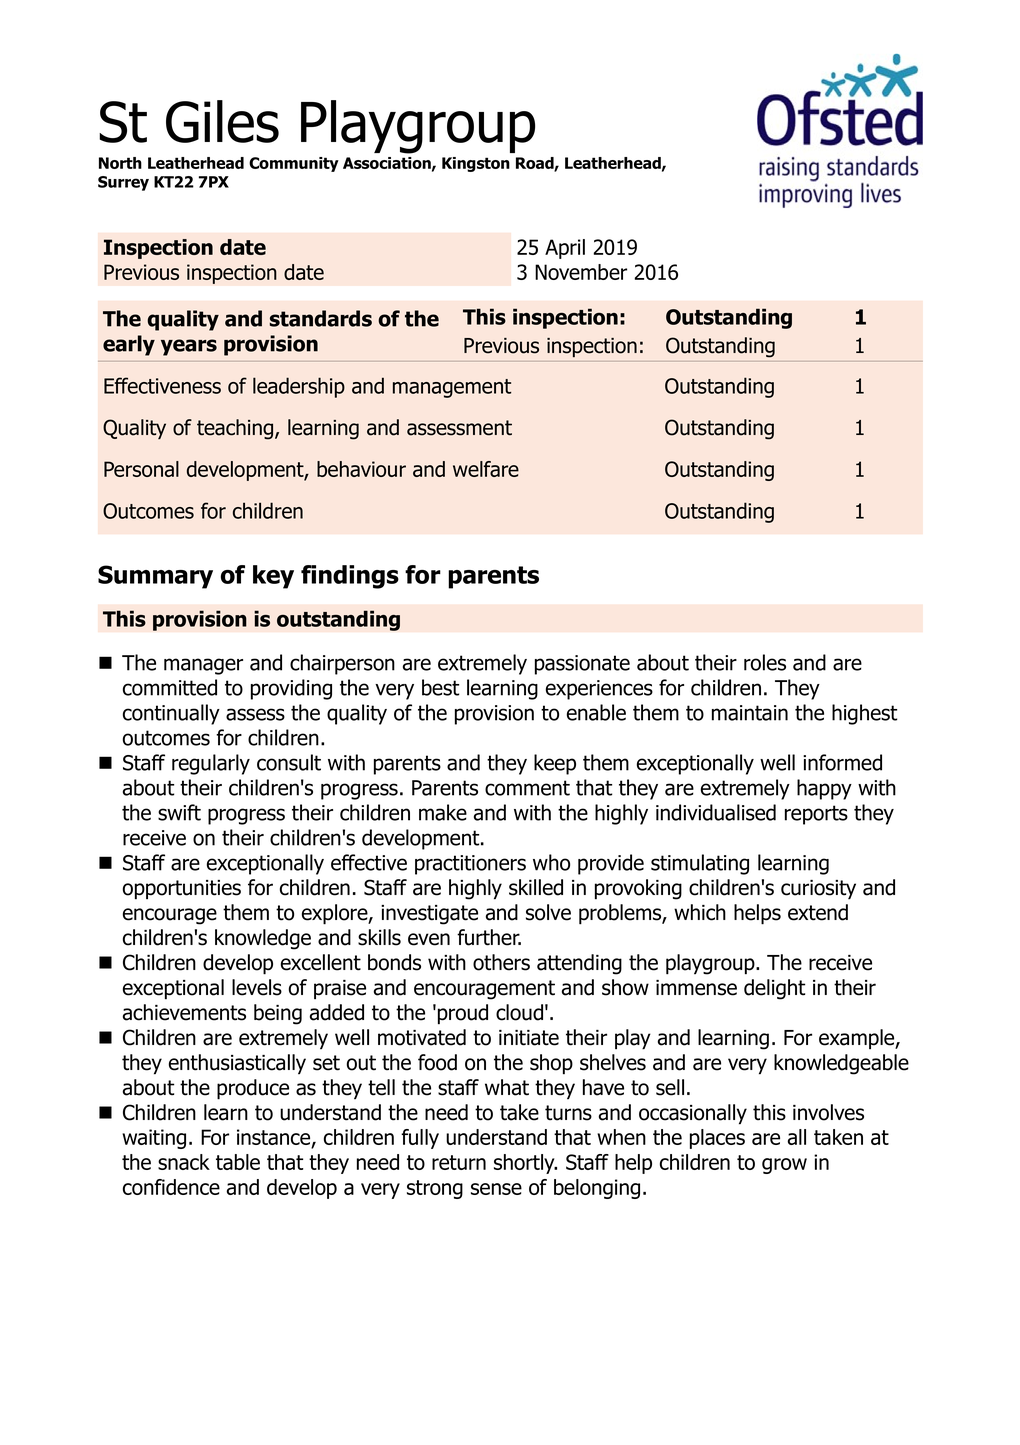 The height and width of the document is (1445, 1020). Describe the element at coordinates (440, 687) in the document. I see `best` at that location.
